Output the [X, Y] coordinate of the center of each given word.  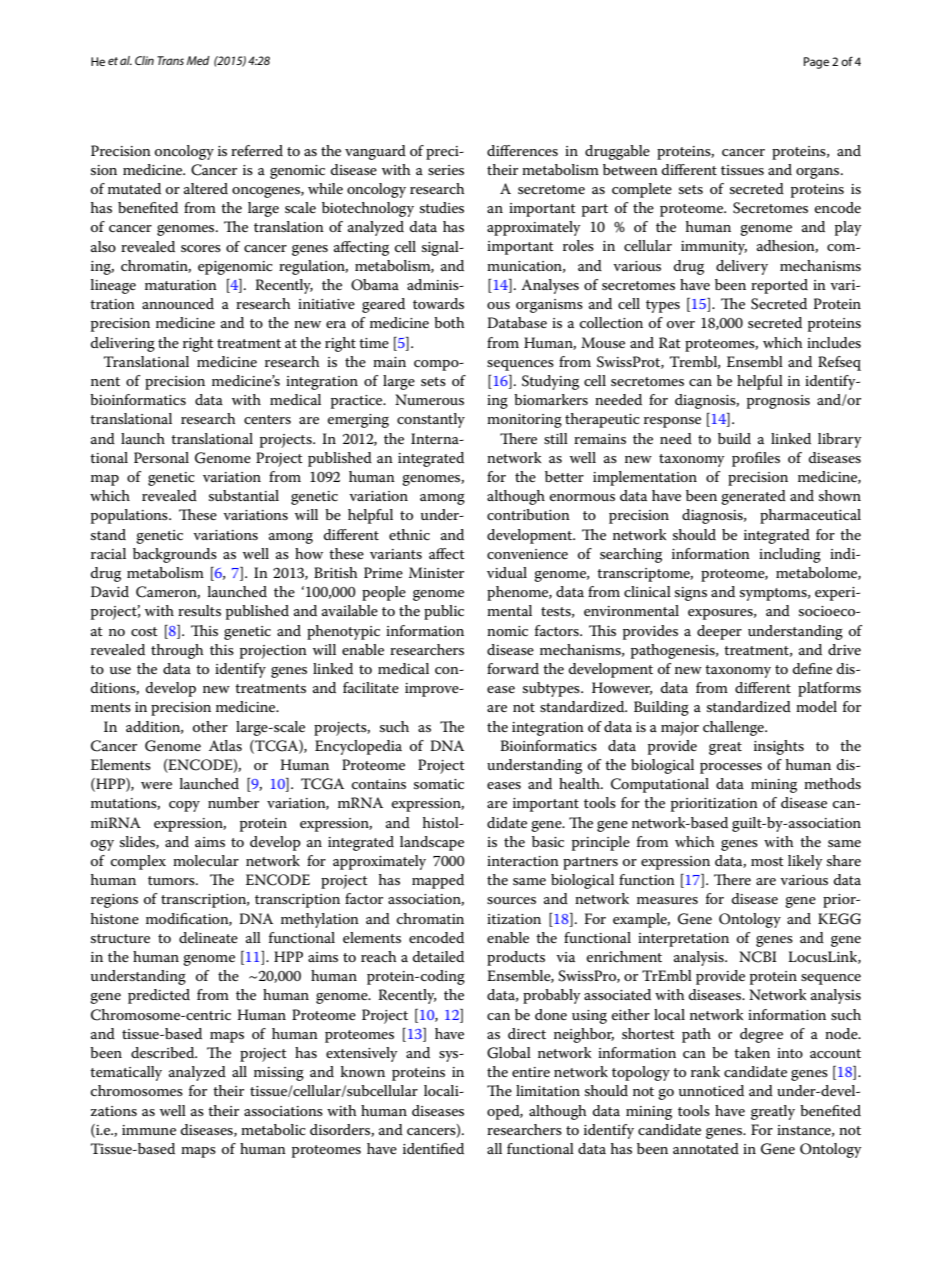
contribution [528, 514]
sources [511, 900]
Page [816, 63]
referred [257, 150]
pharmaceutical [810, 516]
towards [438, 303]
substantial [244, 495]
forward [513, 668]
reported [779, 286]
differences [522, 150]
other [210, 726]
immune [149, 1130]
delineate [208, 937]
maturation [181, 285]
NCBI [758, 957]
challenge [734, 728]
